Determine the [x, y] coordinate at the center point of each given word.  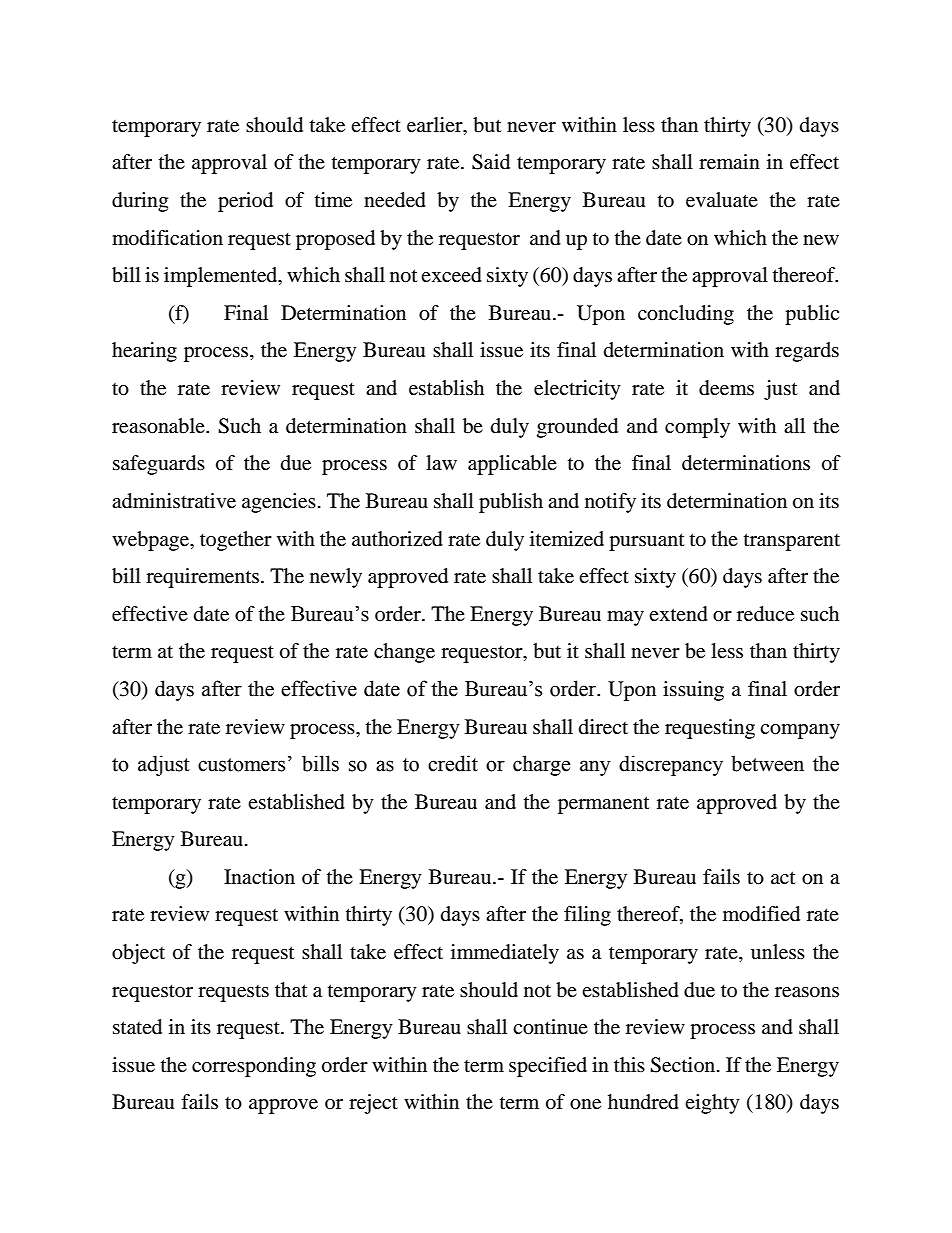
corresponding [254, 1067]
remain [729, 162]
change [404, 653]
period [245, 202]
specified [548, 1067]
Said [491, 162]
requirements [202, 578]
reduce [765, 614]
